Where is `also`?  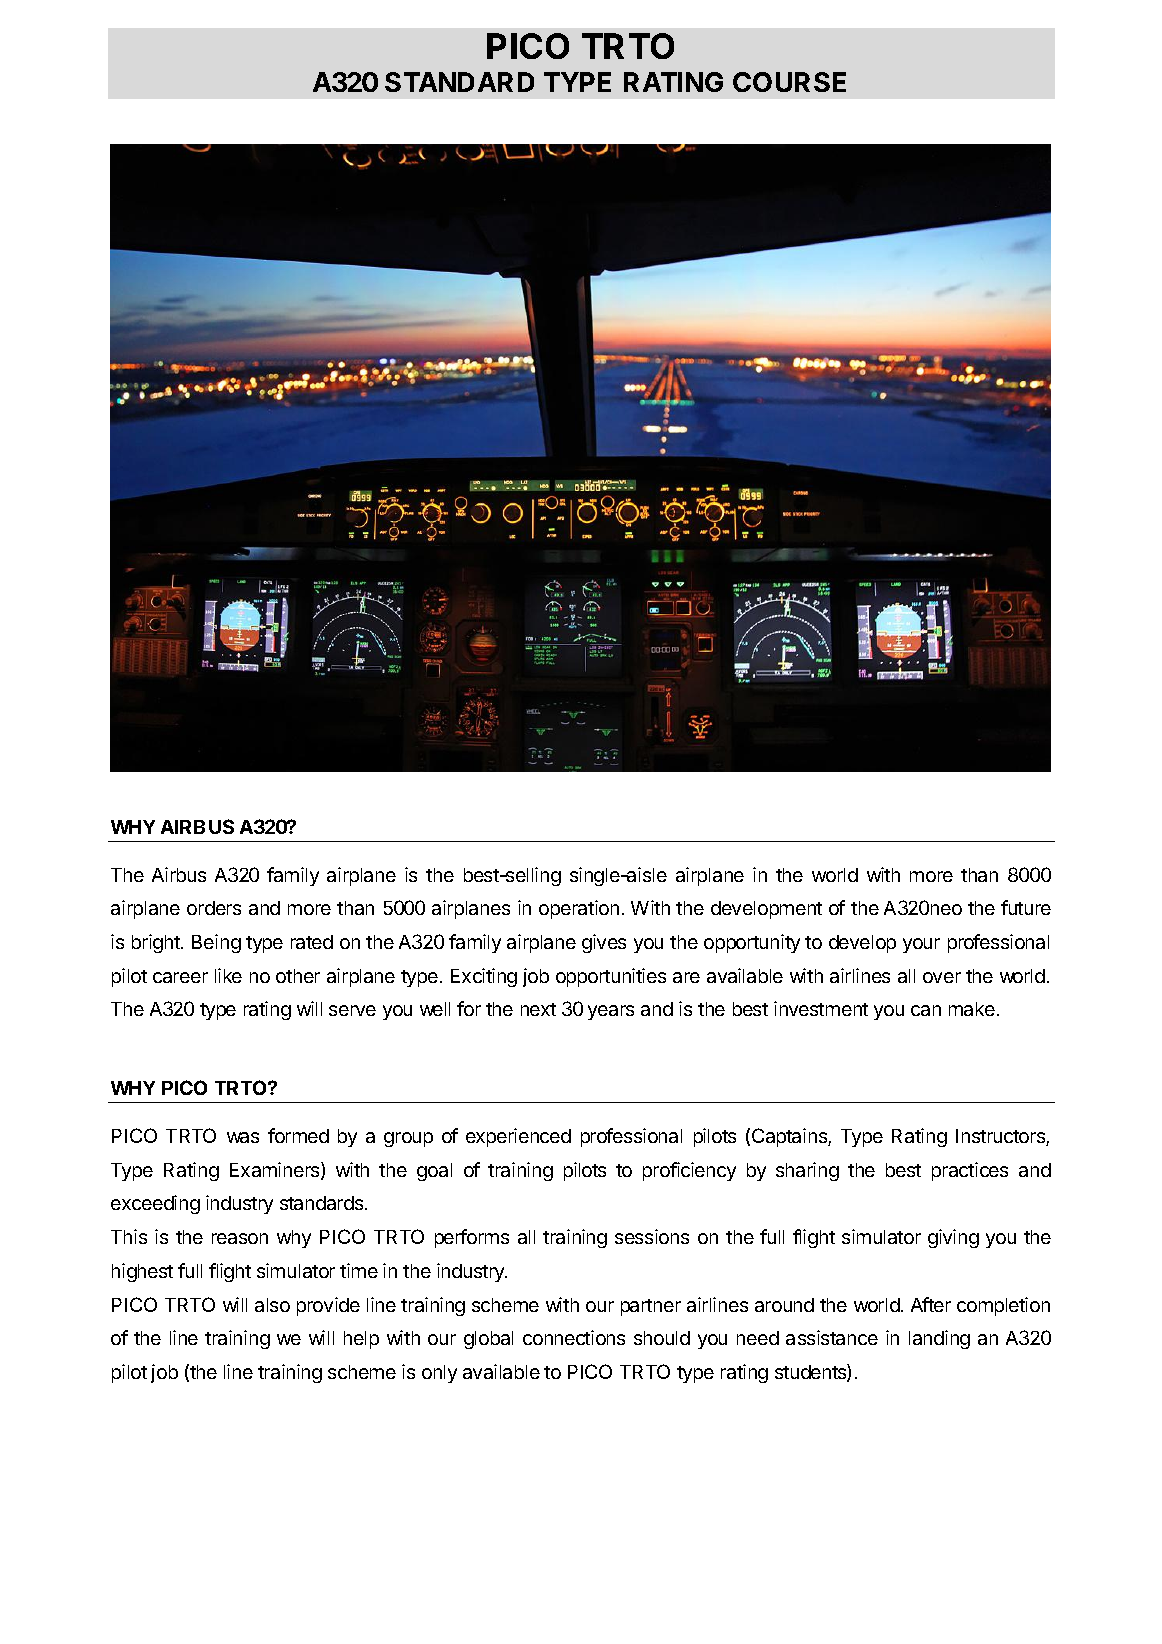 also is located at coordinates (272, 1305).
